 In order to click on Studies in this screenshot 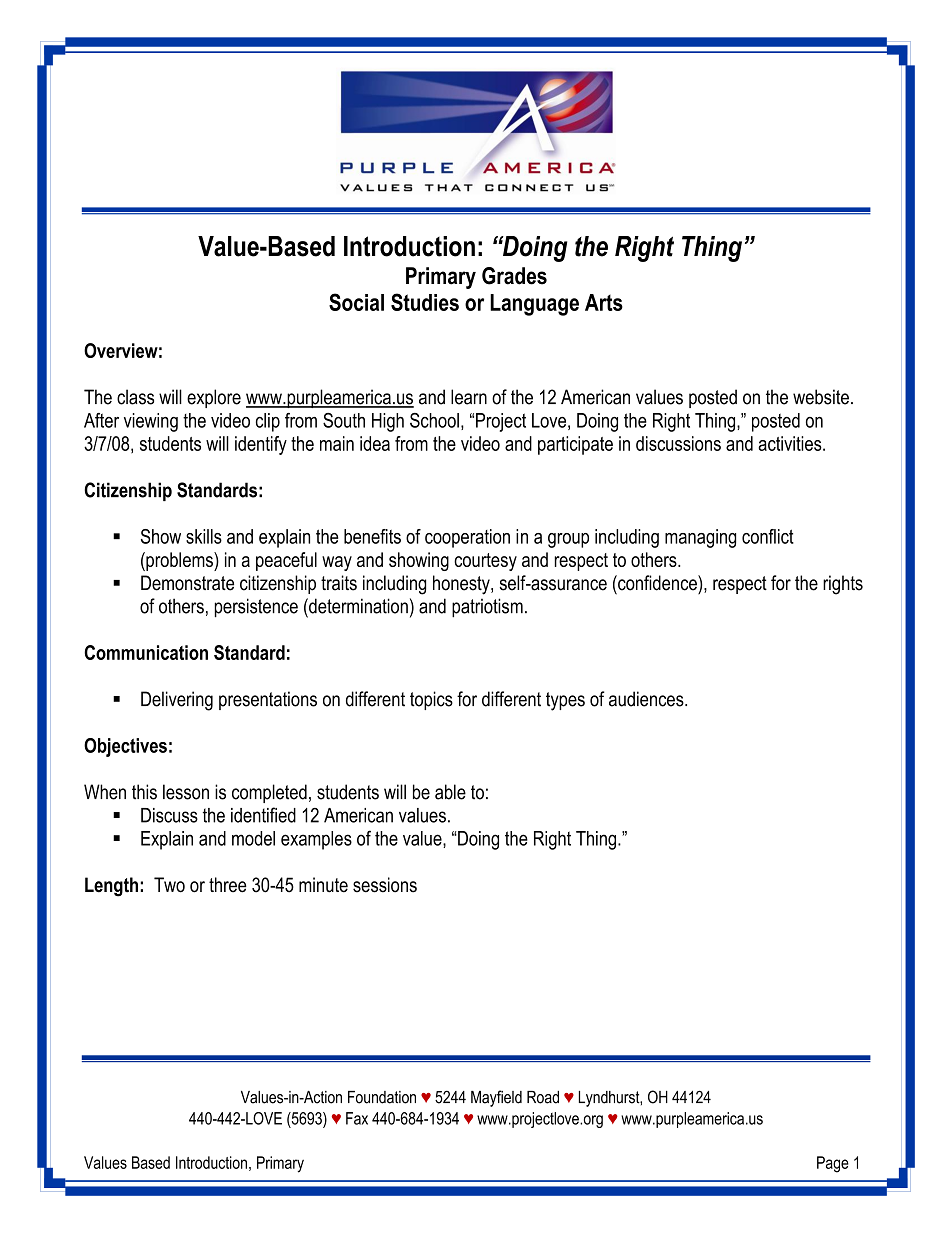, I will do `click(425, 302)`.
